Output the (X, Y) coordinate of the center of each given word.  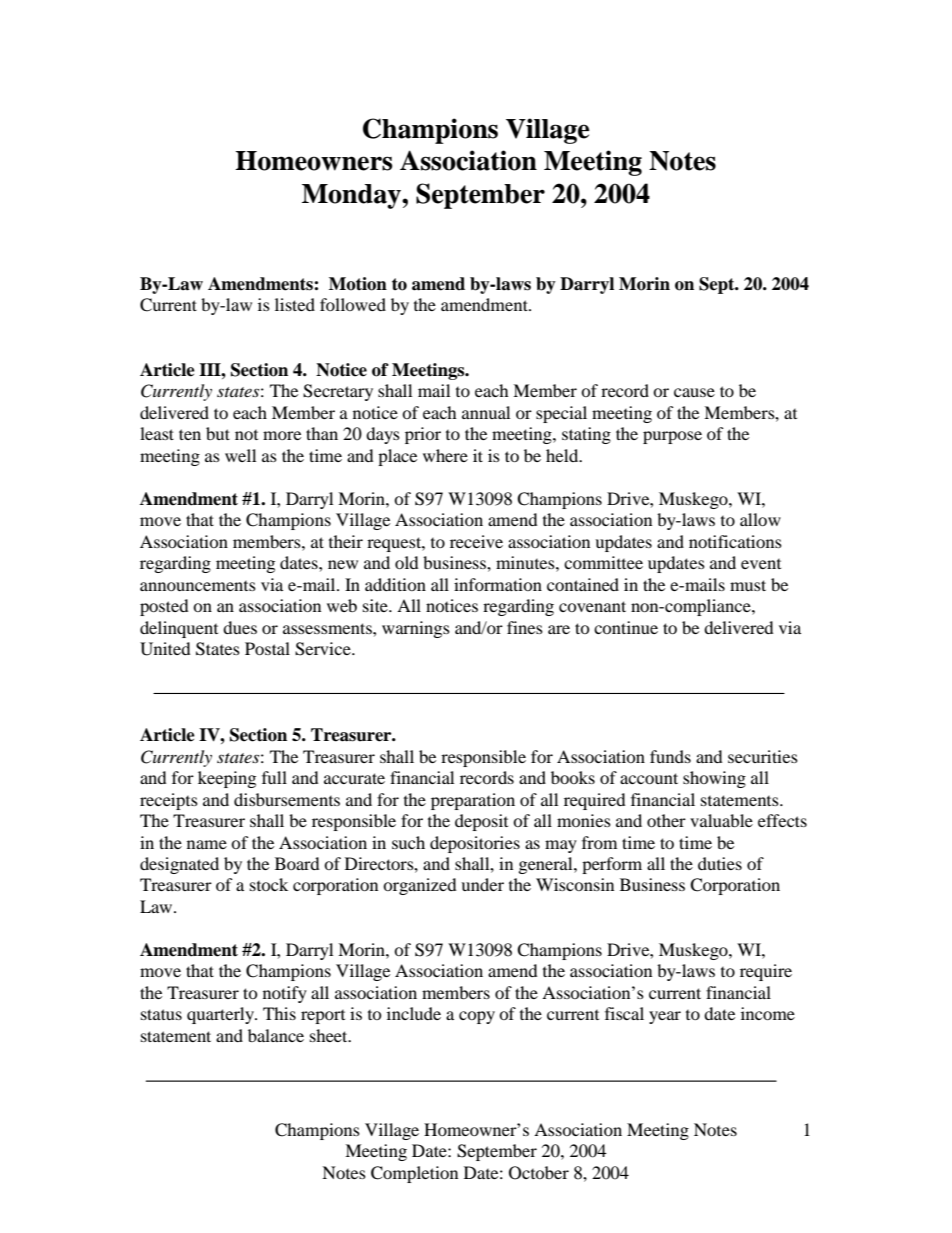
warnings (416, 629)
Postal (267, 648)
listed (295, 304)
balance (276, 1035)
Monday (352, 196)
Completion (414, 1174)
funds (670, 756)
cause (694, 392)
